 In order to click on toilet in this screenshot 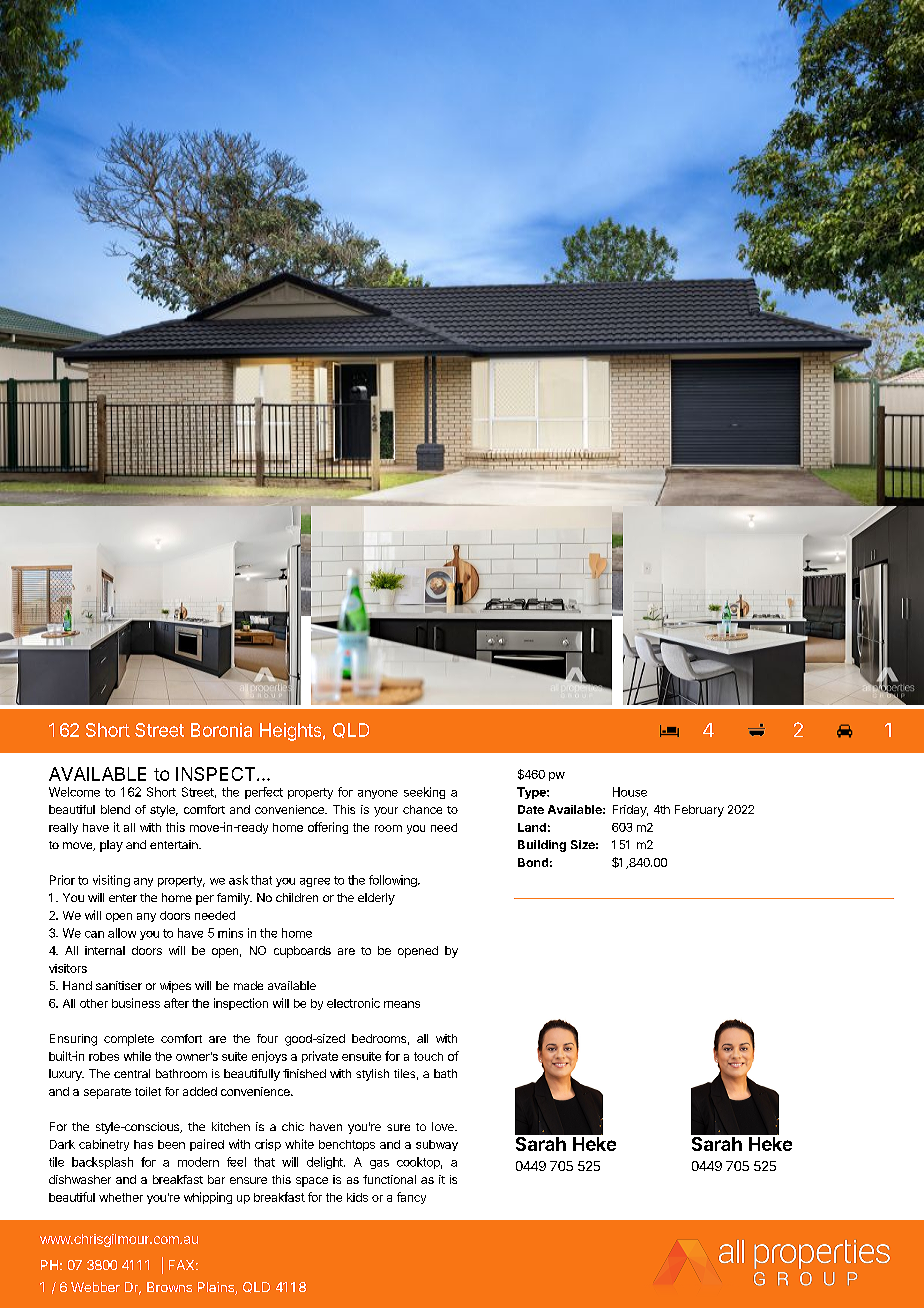, I will do `click(148, 1091)`.
